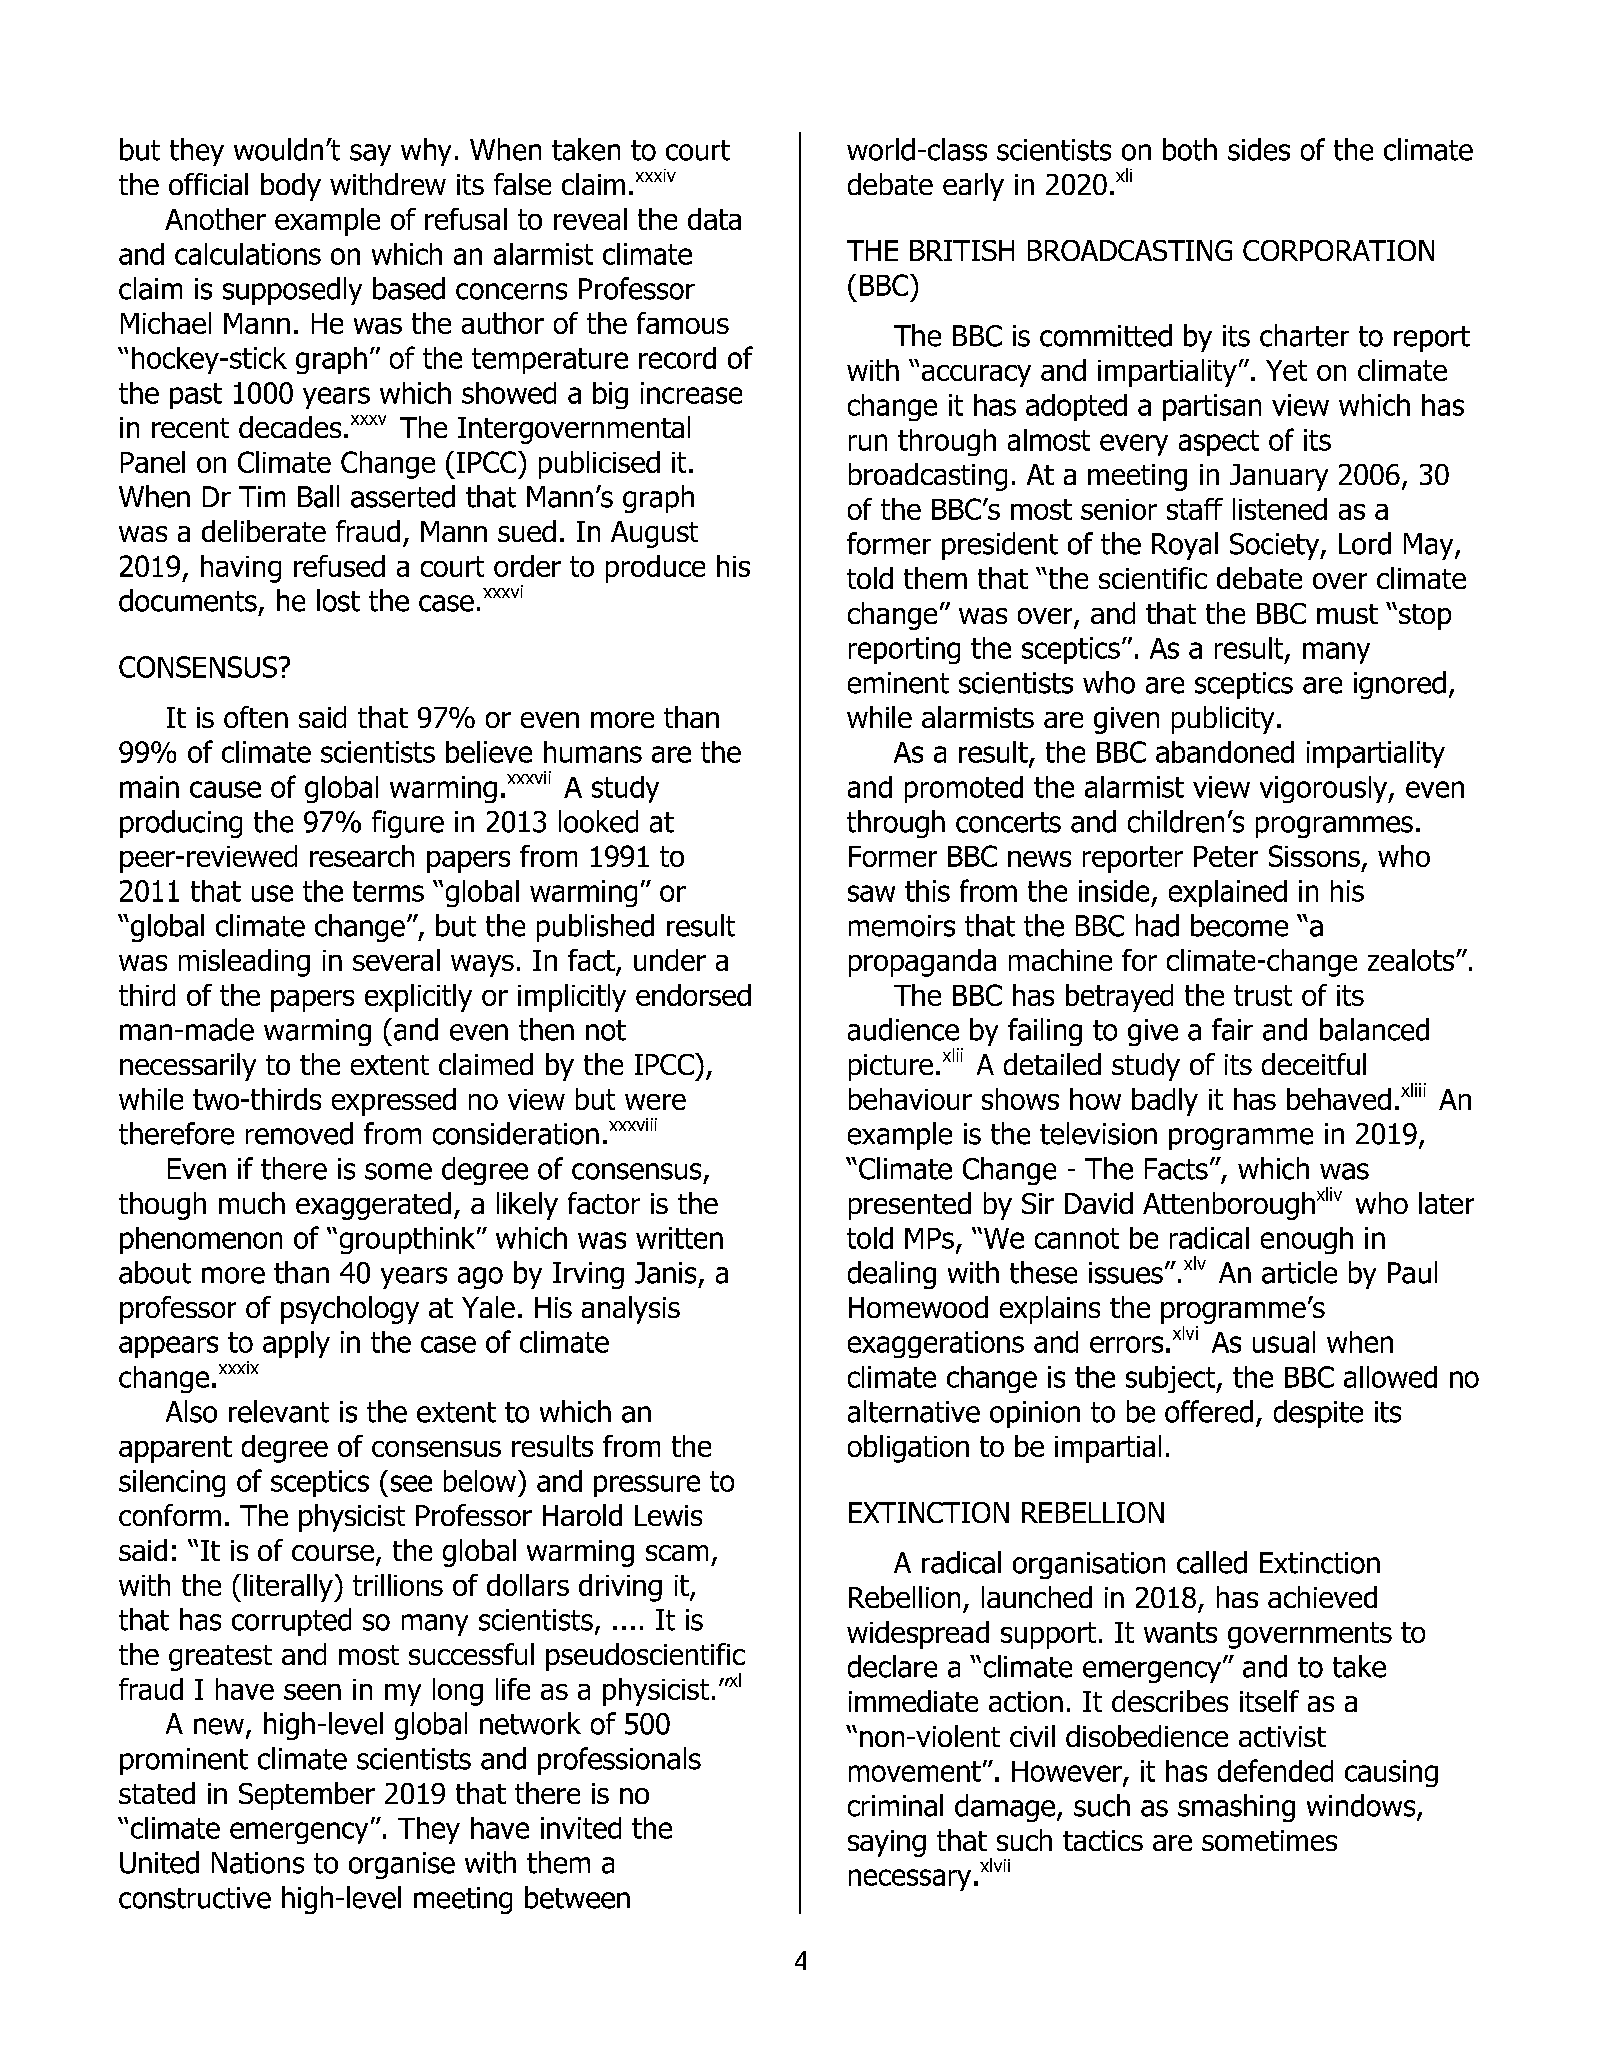  Describe the element at coordinates (258, 1863) in the page. I see `Nations` at that location.
